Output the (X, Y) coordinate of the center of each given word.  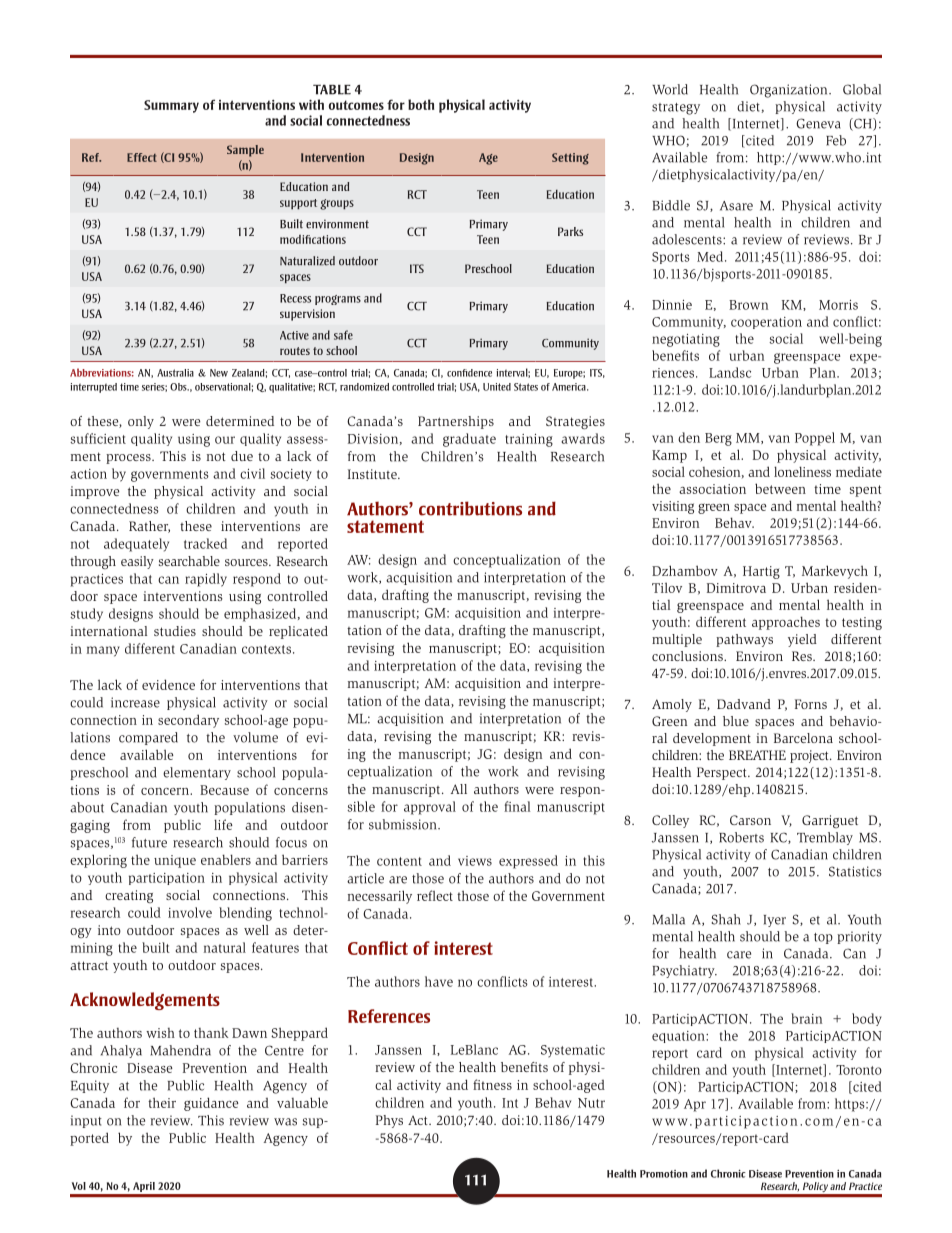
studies (175, 631)
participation (167, 879)
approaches (786, 623)
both (421, 104)
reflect (435, 895)
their (162, 1102)
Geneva (818, 123)
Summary (171, 106)
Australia (175, 373)
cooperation (766, 323)
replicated (298, 632)
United (497, 387)
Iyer (775, 921)
